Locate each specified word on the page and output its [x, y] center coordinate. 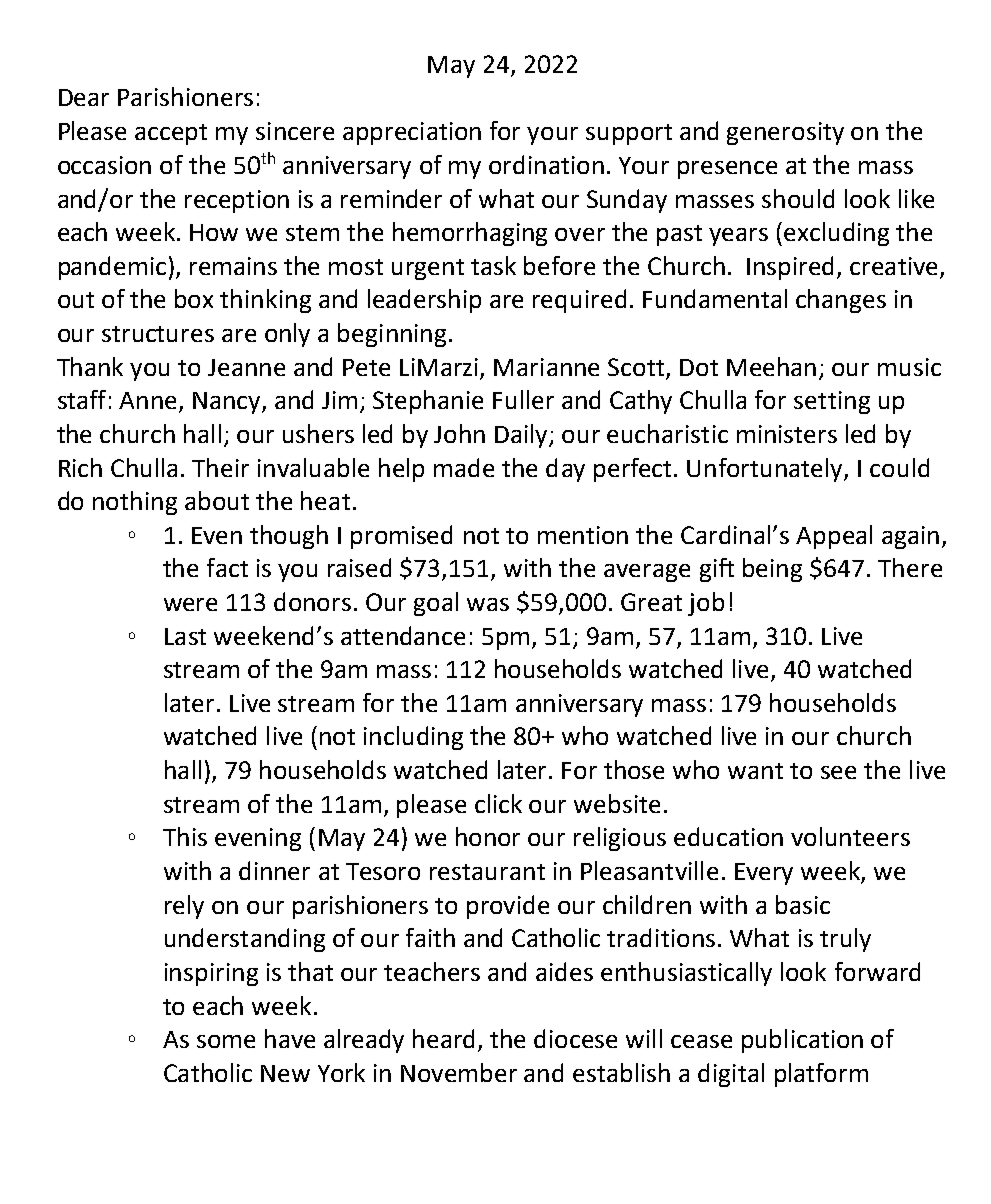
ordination [546, 164]
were [190, 604]
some [226, 1041]
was [488, 604]
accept [171, 134]
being [772, 570]
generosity [785, 133]
